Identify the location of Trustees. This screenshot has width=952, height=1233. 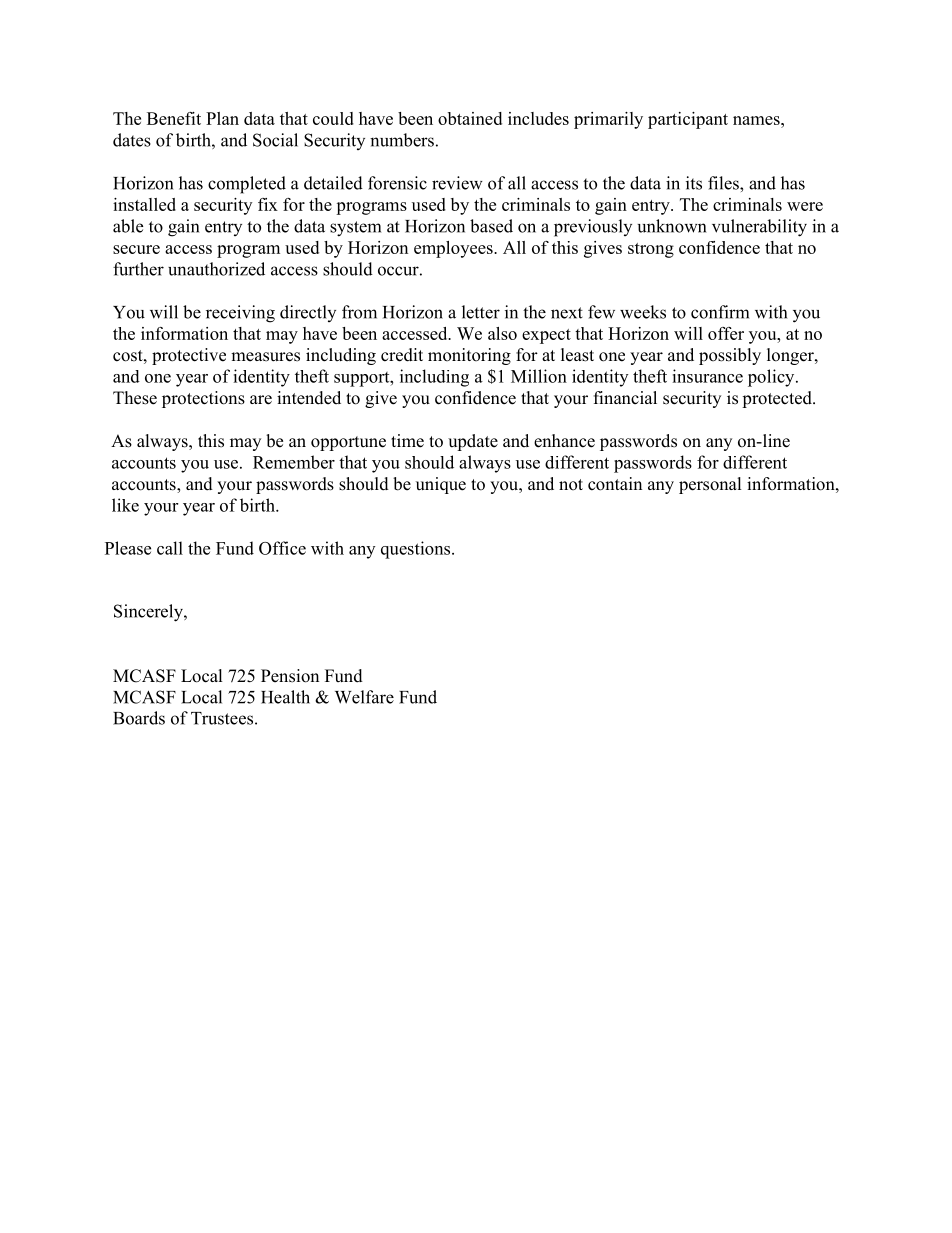
(222, 718).
